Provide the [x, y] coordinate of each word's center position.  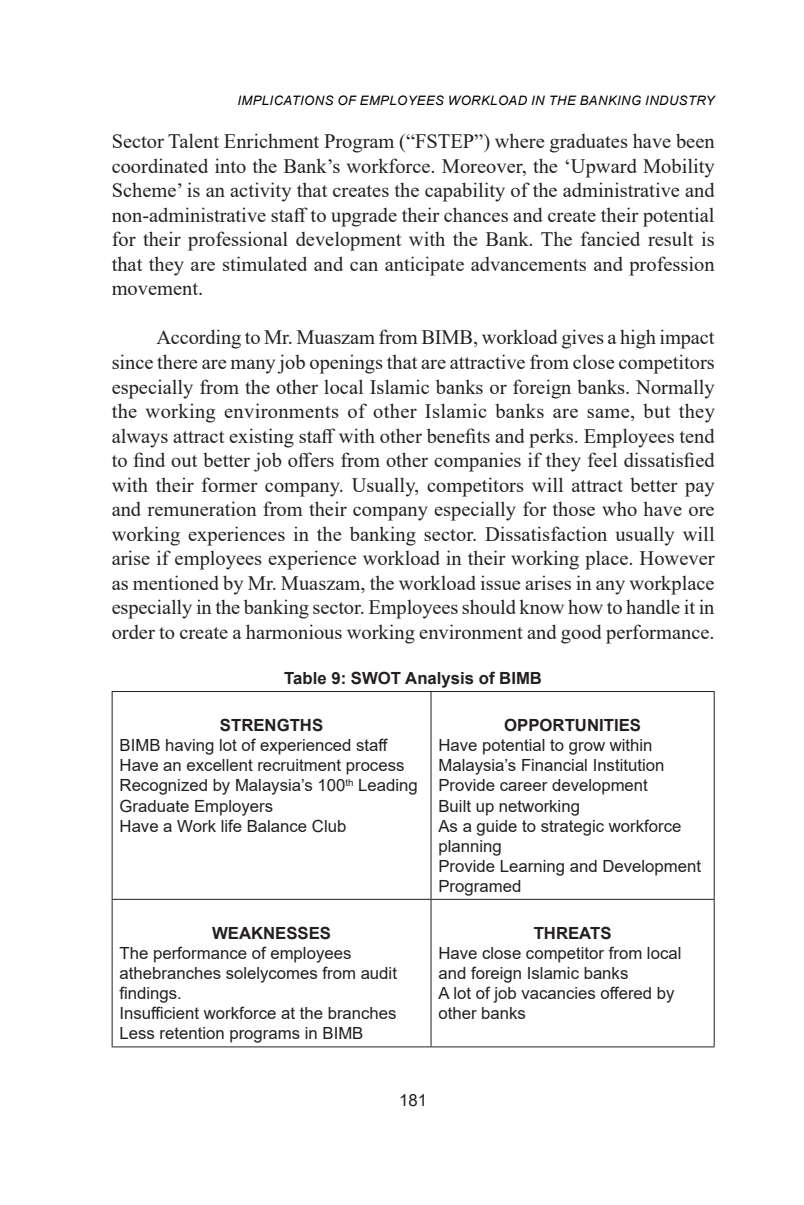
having [190, 747]
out [184, 461]
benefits [458, 435]
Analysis [439, 680]
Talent [193, 140]
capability [465, 192]
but [656, 411]
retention [192, 1033]
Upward [604, 168]
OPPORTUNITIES [572, 725]
